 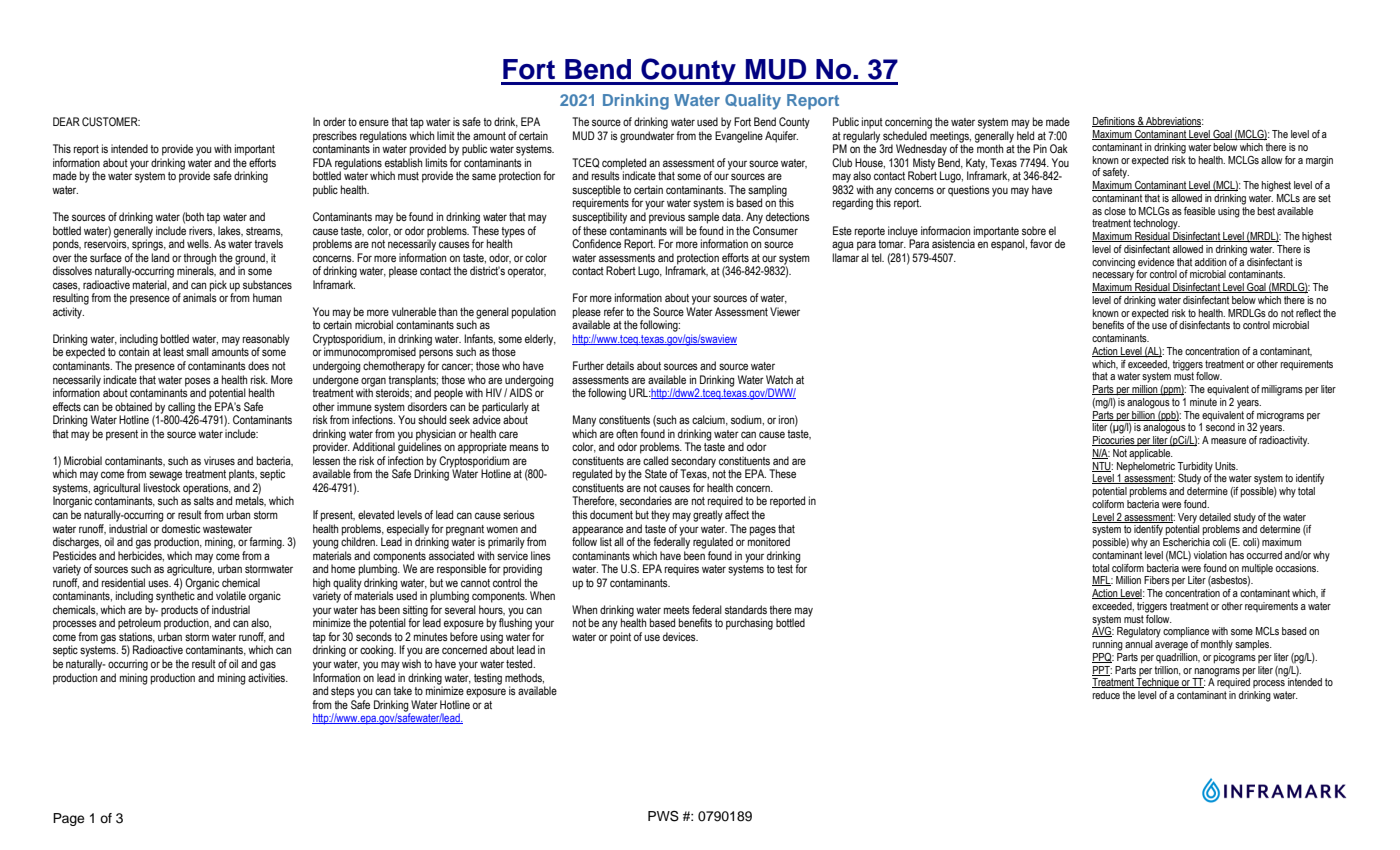 What do you see at coordinates (1174, 122) in the image?
I see `Abbreviations` at bounding box center [1174, 122].
